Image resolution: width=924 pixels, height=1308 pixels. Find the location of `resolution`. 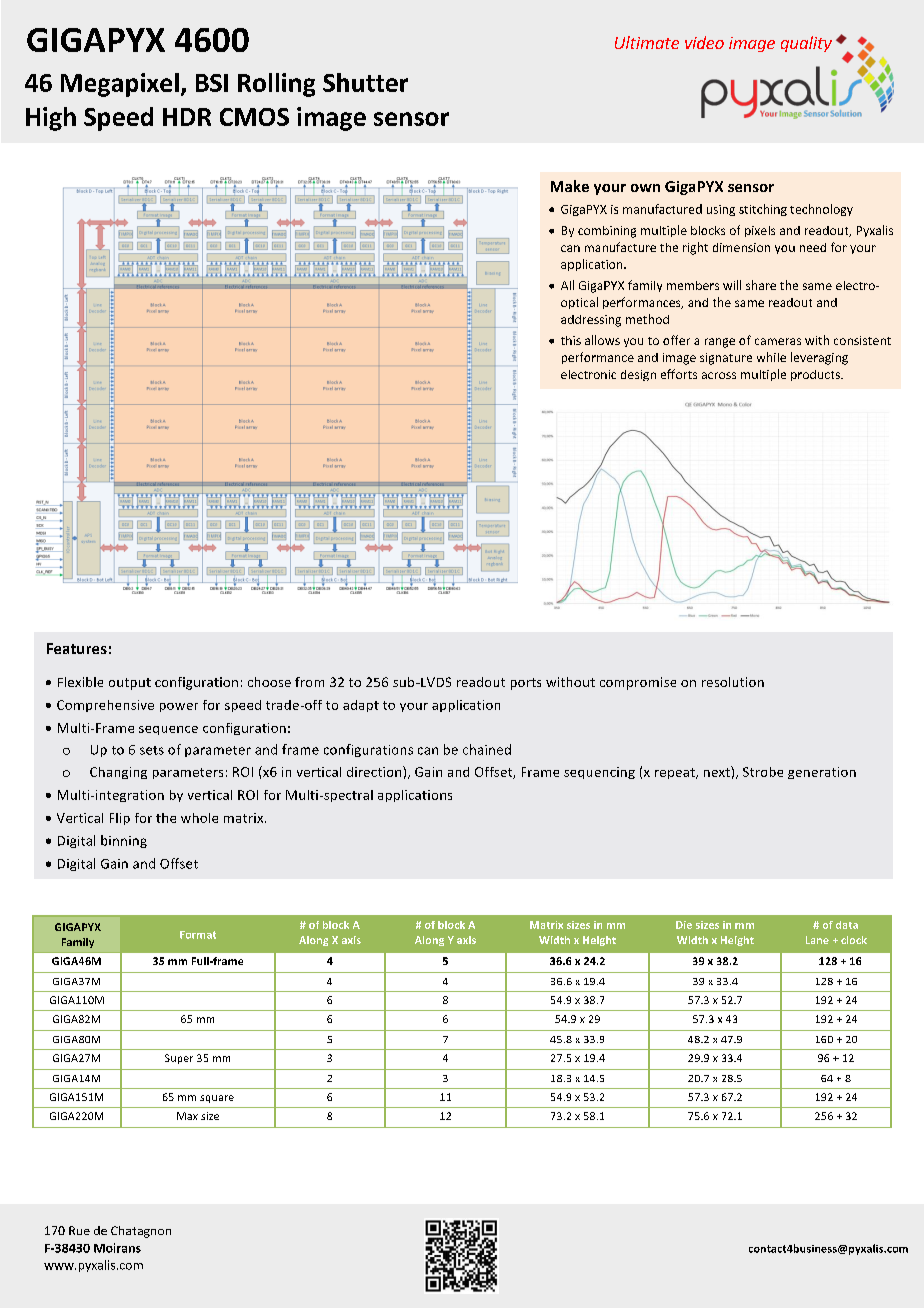

resolution is located at coordinates (733, 682).
